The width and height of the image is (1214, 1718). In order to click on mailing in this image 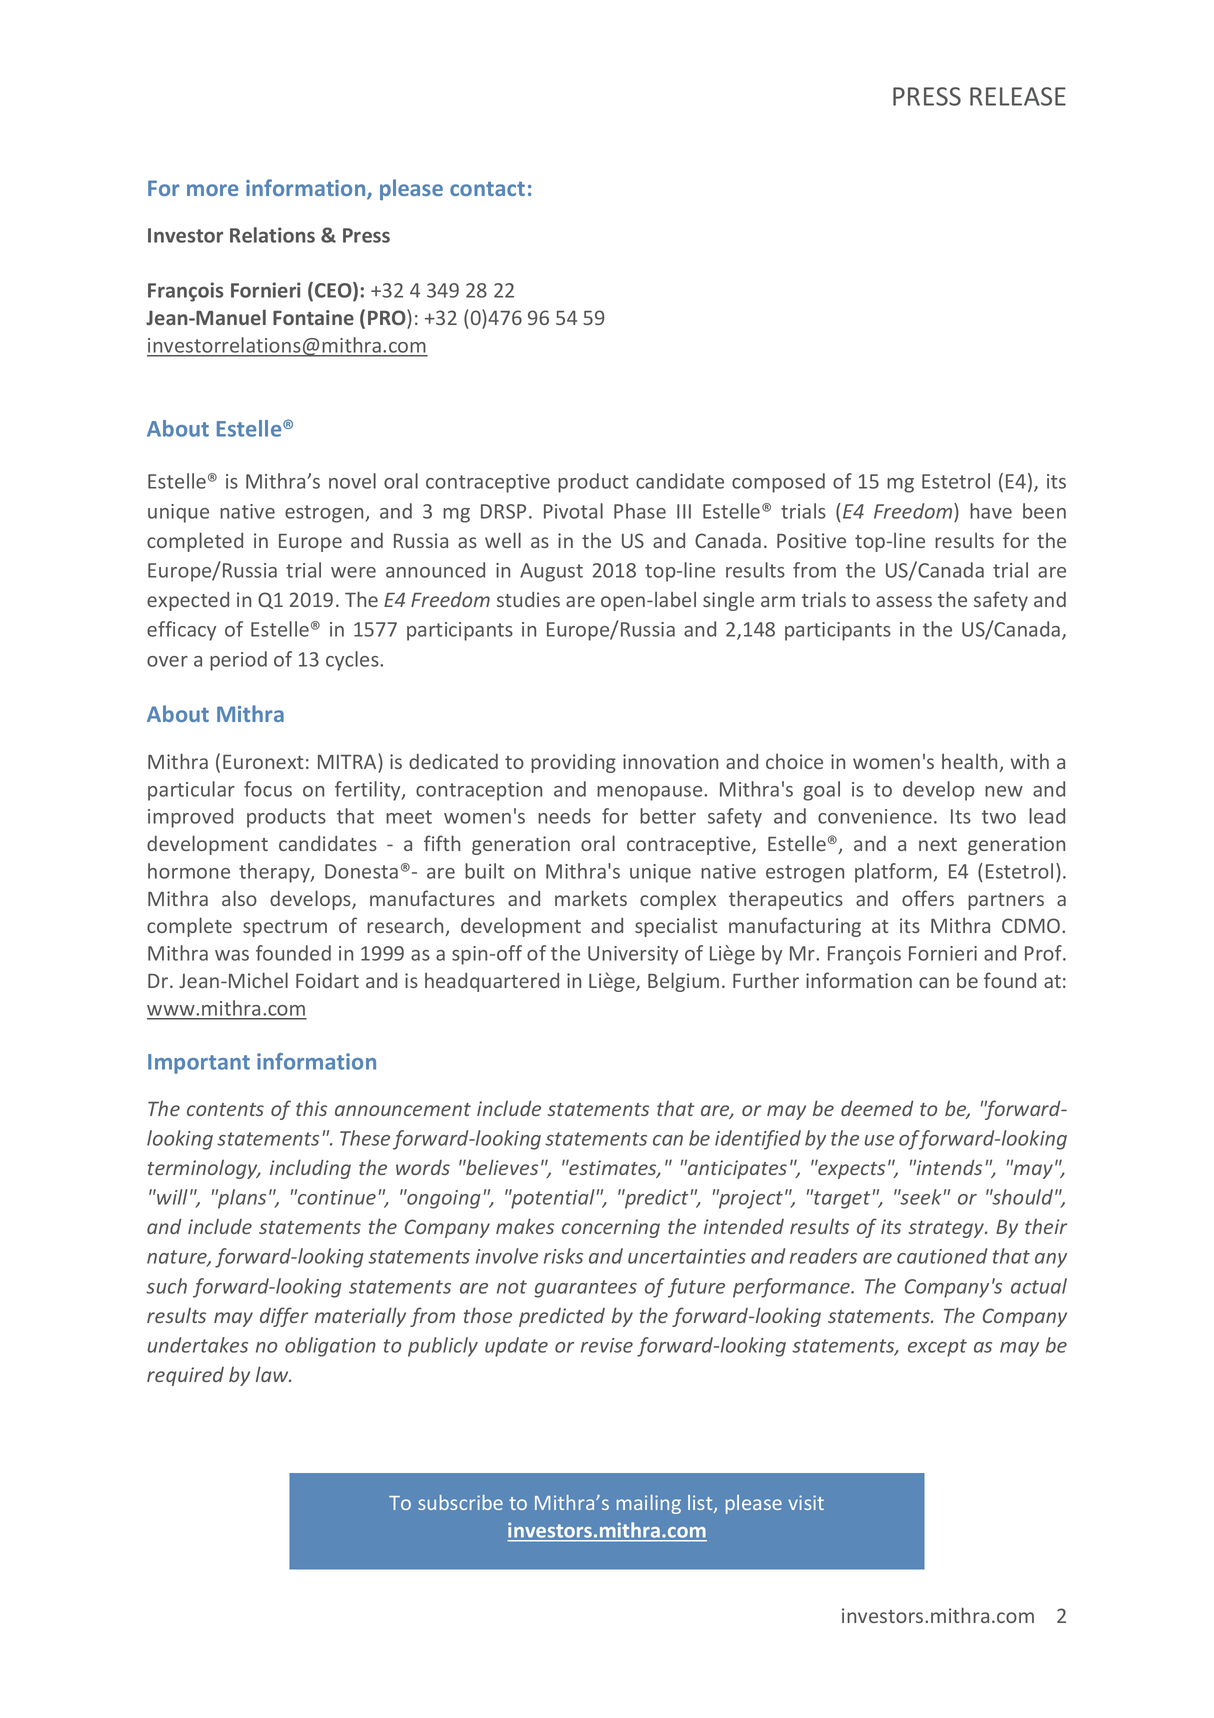, I will do `click(649, 1504)`.
